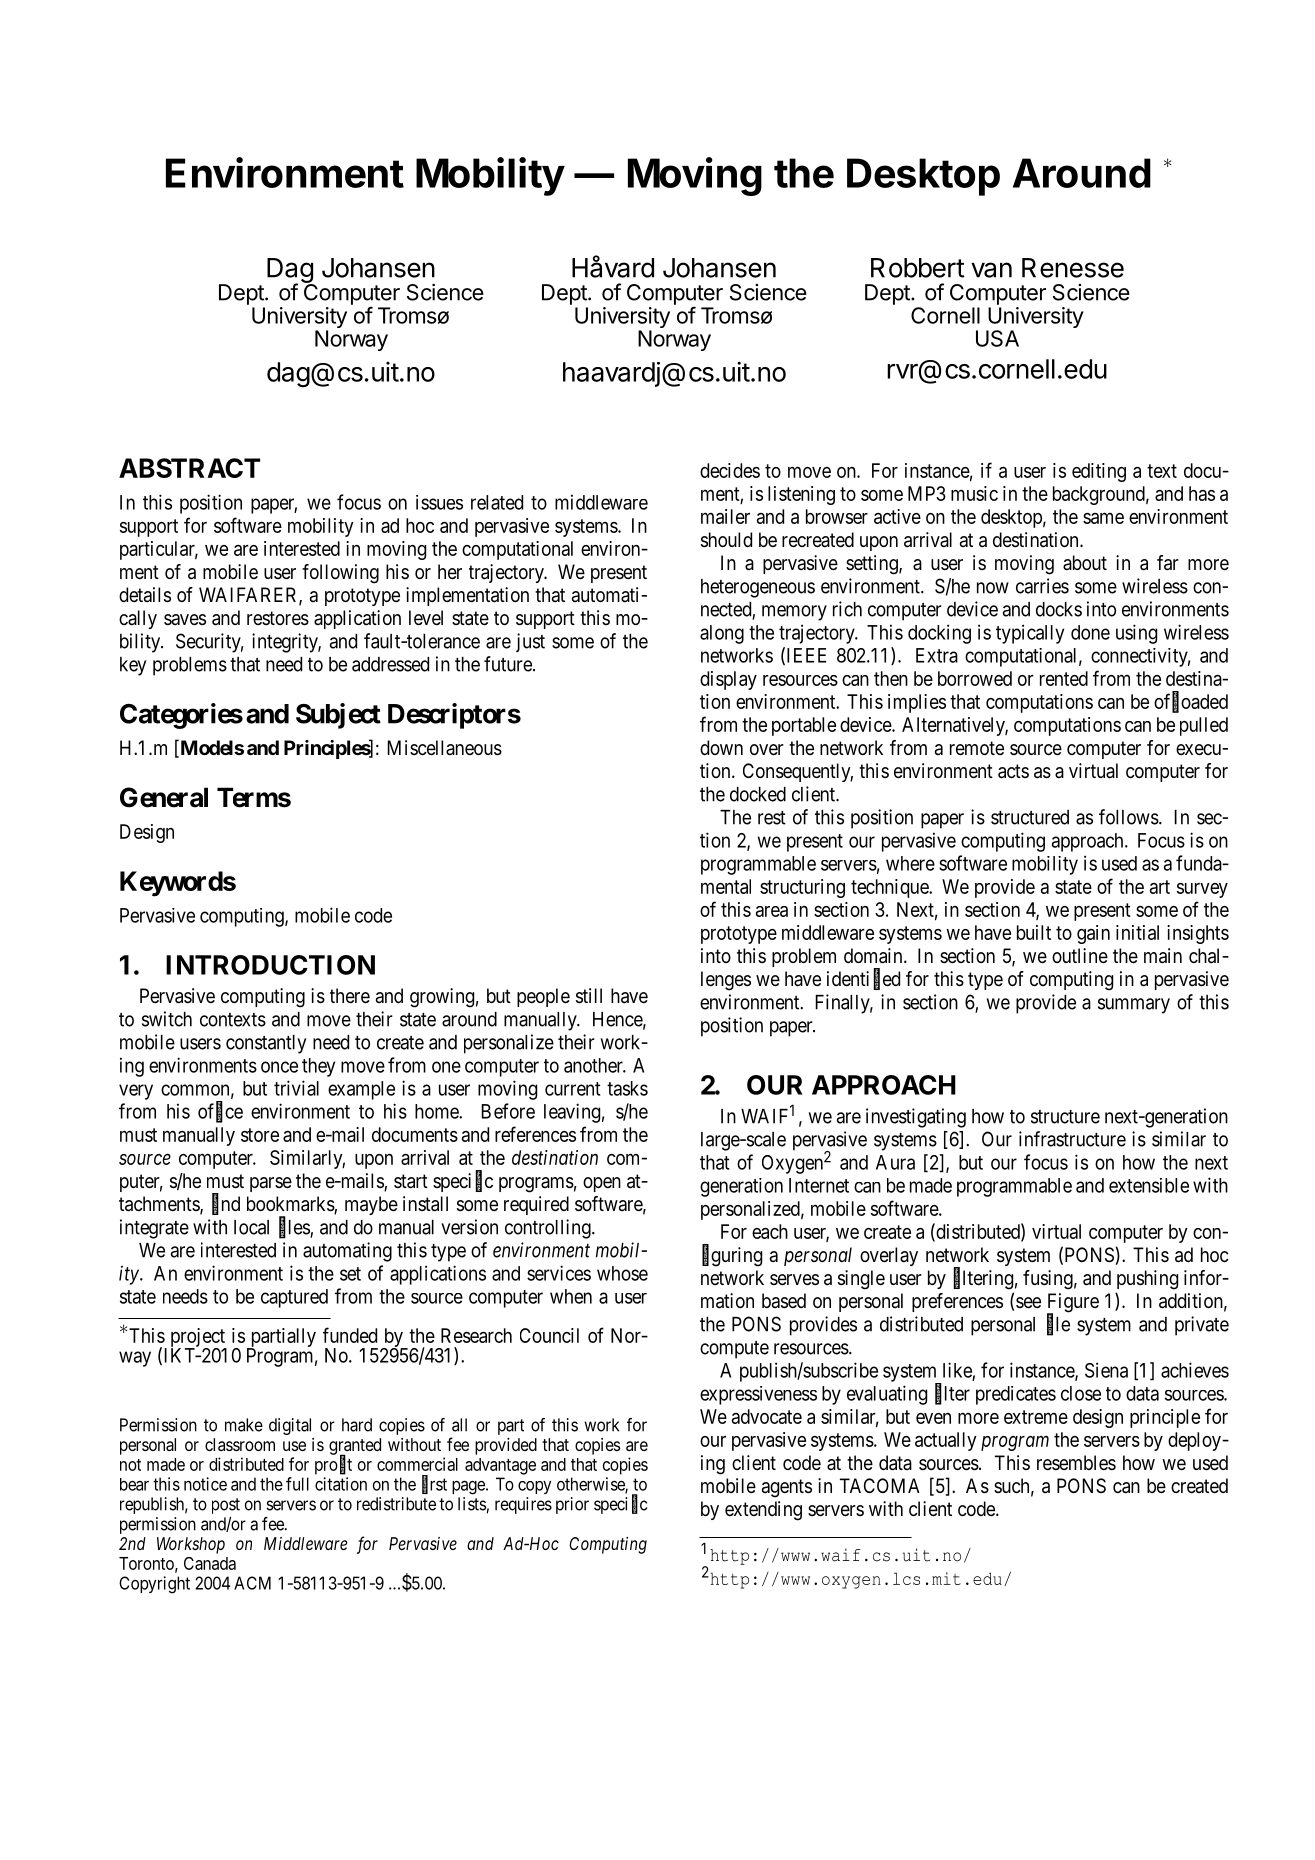 The image size is (1315, 1860). Describe the element at coordinates (1147, 1280) in the screenshot. I see `pushing` at that location.
